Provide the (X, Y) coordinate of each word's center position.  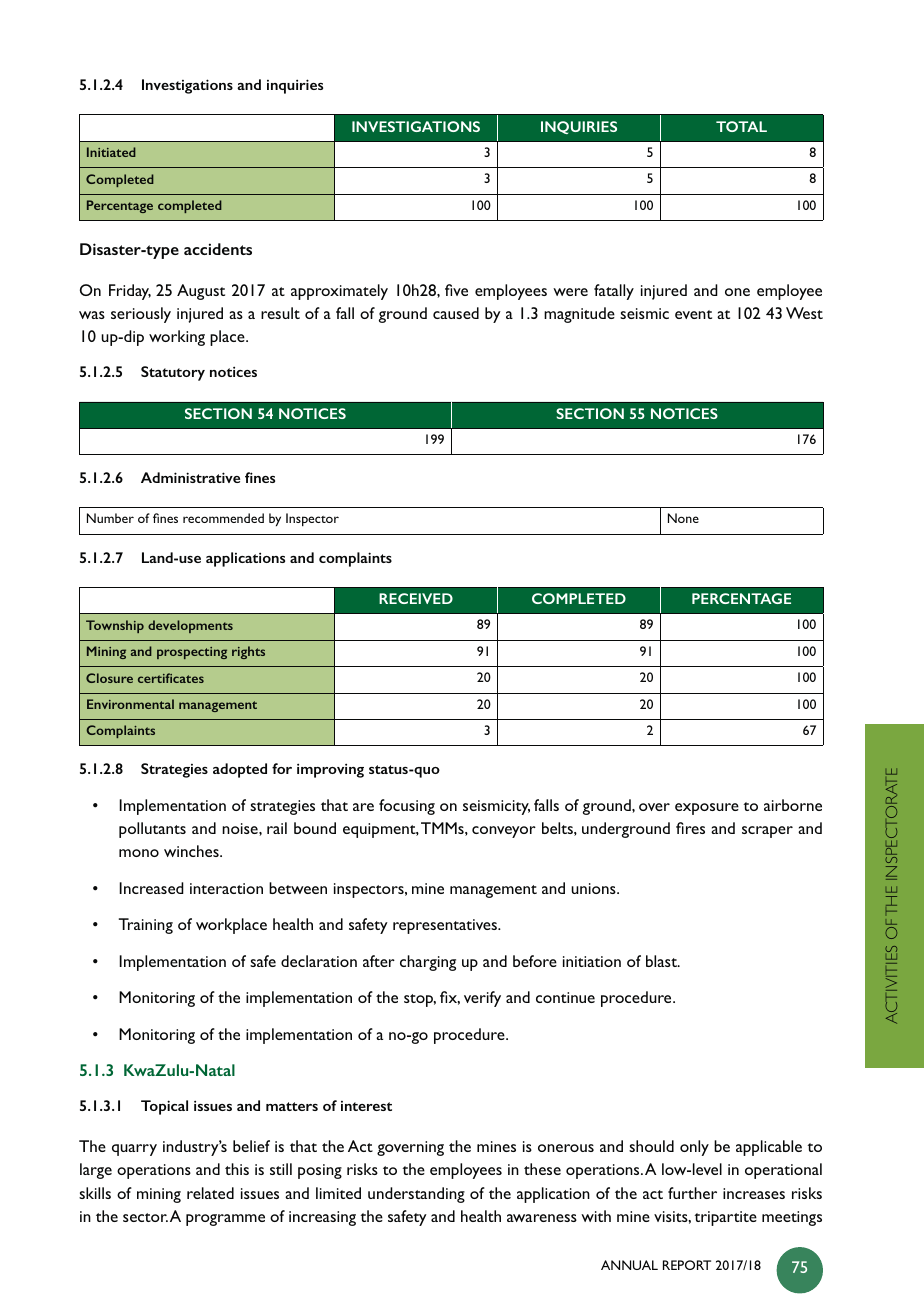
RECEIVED (416, 598)
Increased (151, 888)
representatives (446, 926)
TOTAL (741, 126)
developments (190, 626)
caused (456, 313)
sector (145, 1217)
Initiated (111, 152)
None (683, 518)
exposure (707, 809)
